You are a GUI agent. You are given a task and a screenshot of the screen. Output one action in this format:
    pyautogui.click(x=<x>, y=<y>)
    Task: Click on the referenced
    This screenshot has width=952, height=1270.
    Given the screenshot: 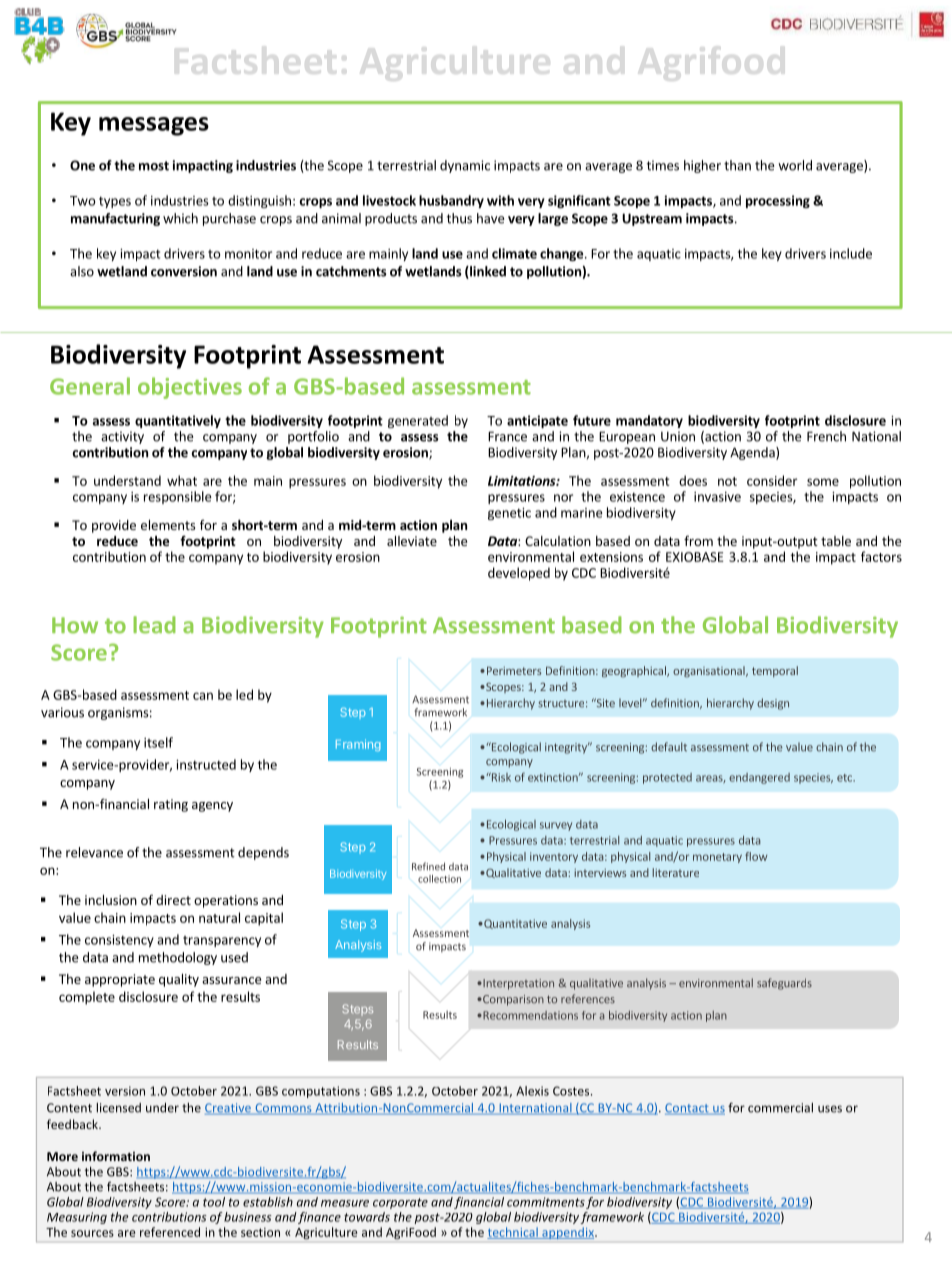 What is the action you would take?
    pyautogui.click(x=170, y=1232)
